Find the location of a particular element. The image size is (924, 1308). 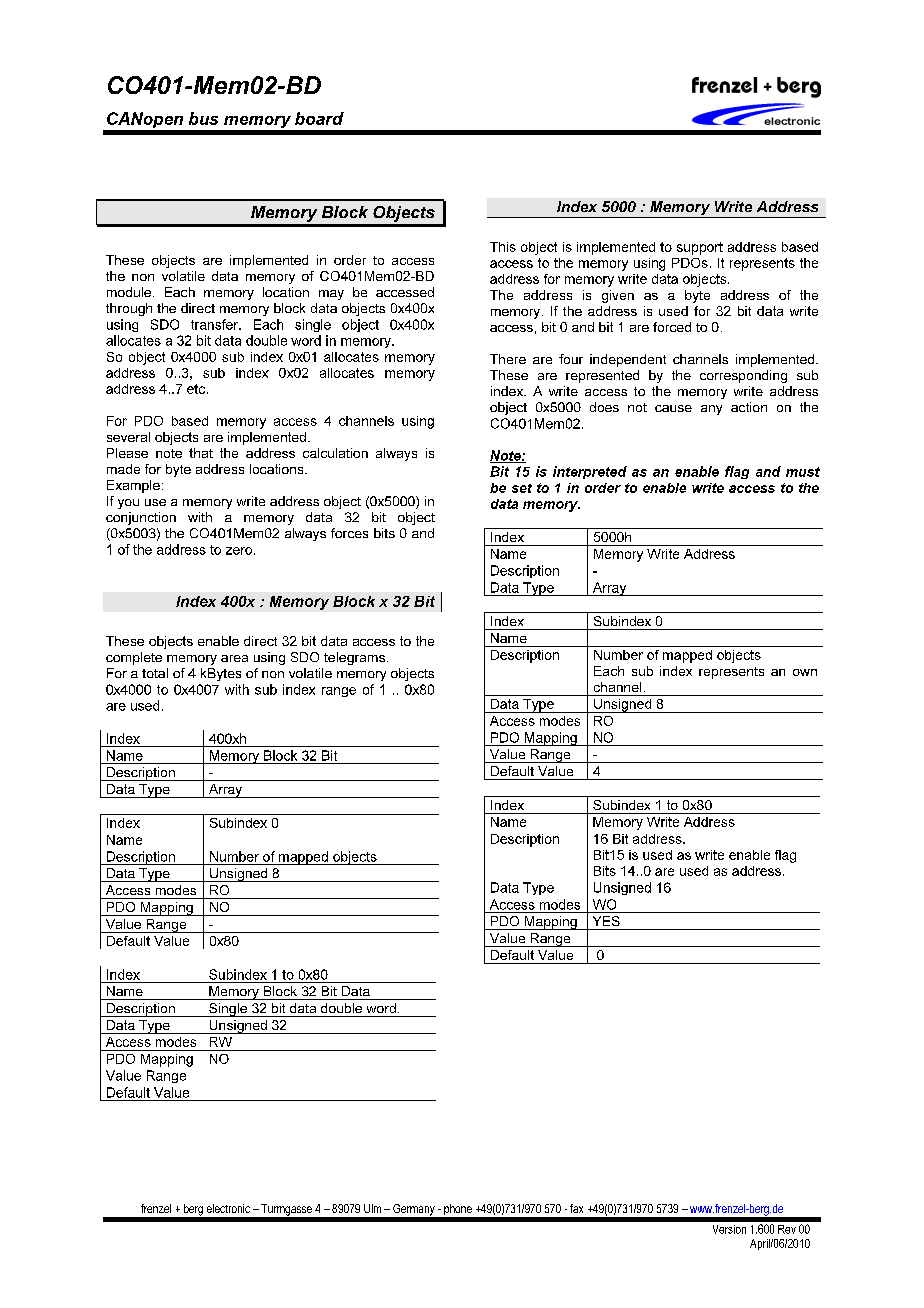

area is located at coordinates (234, 658).
